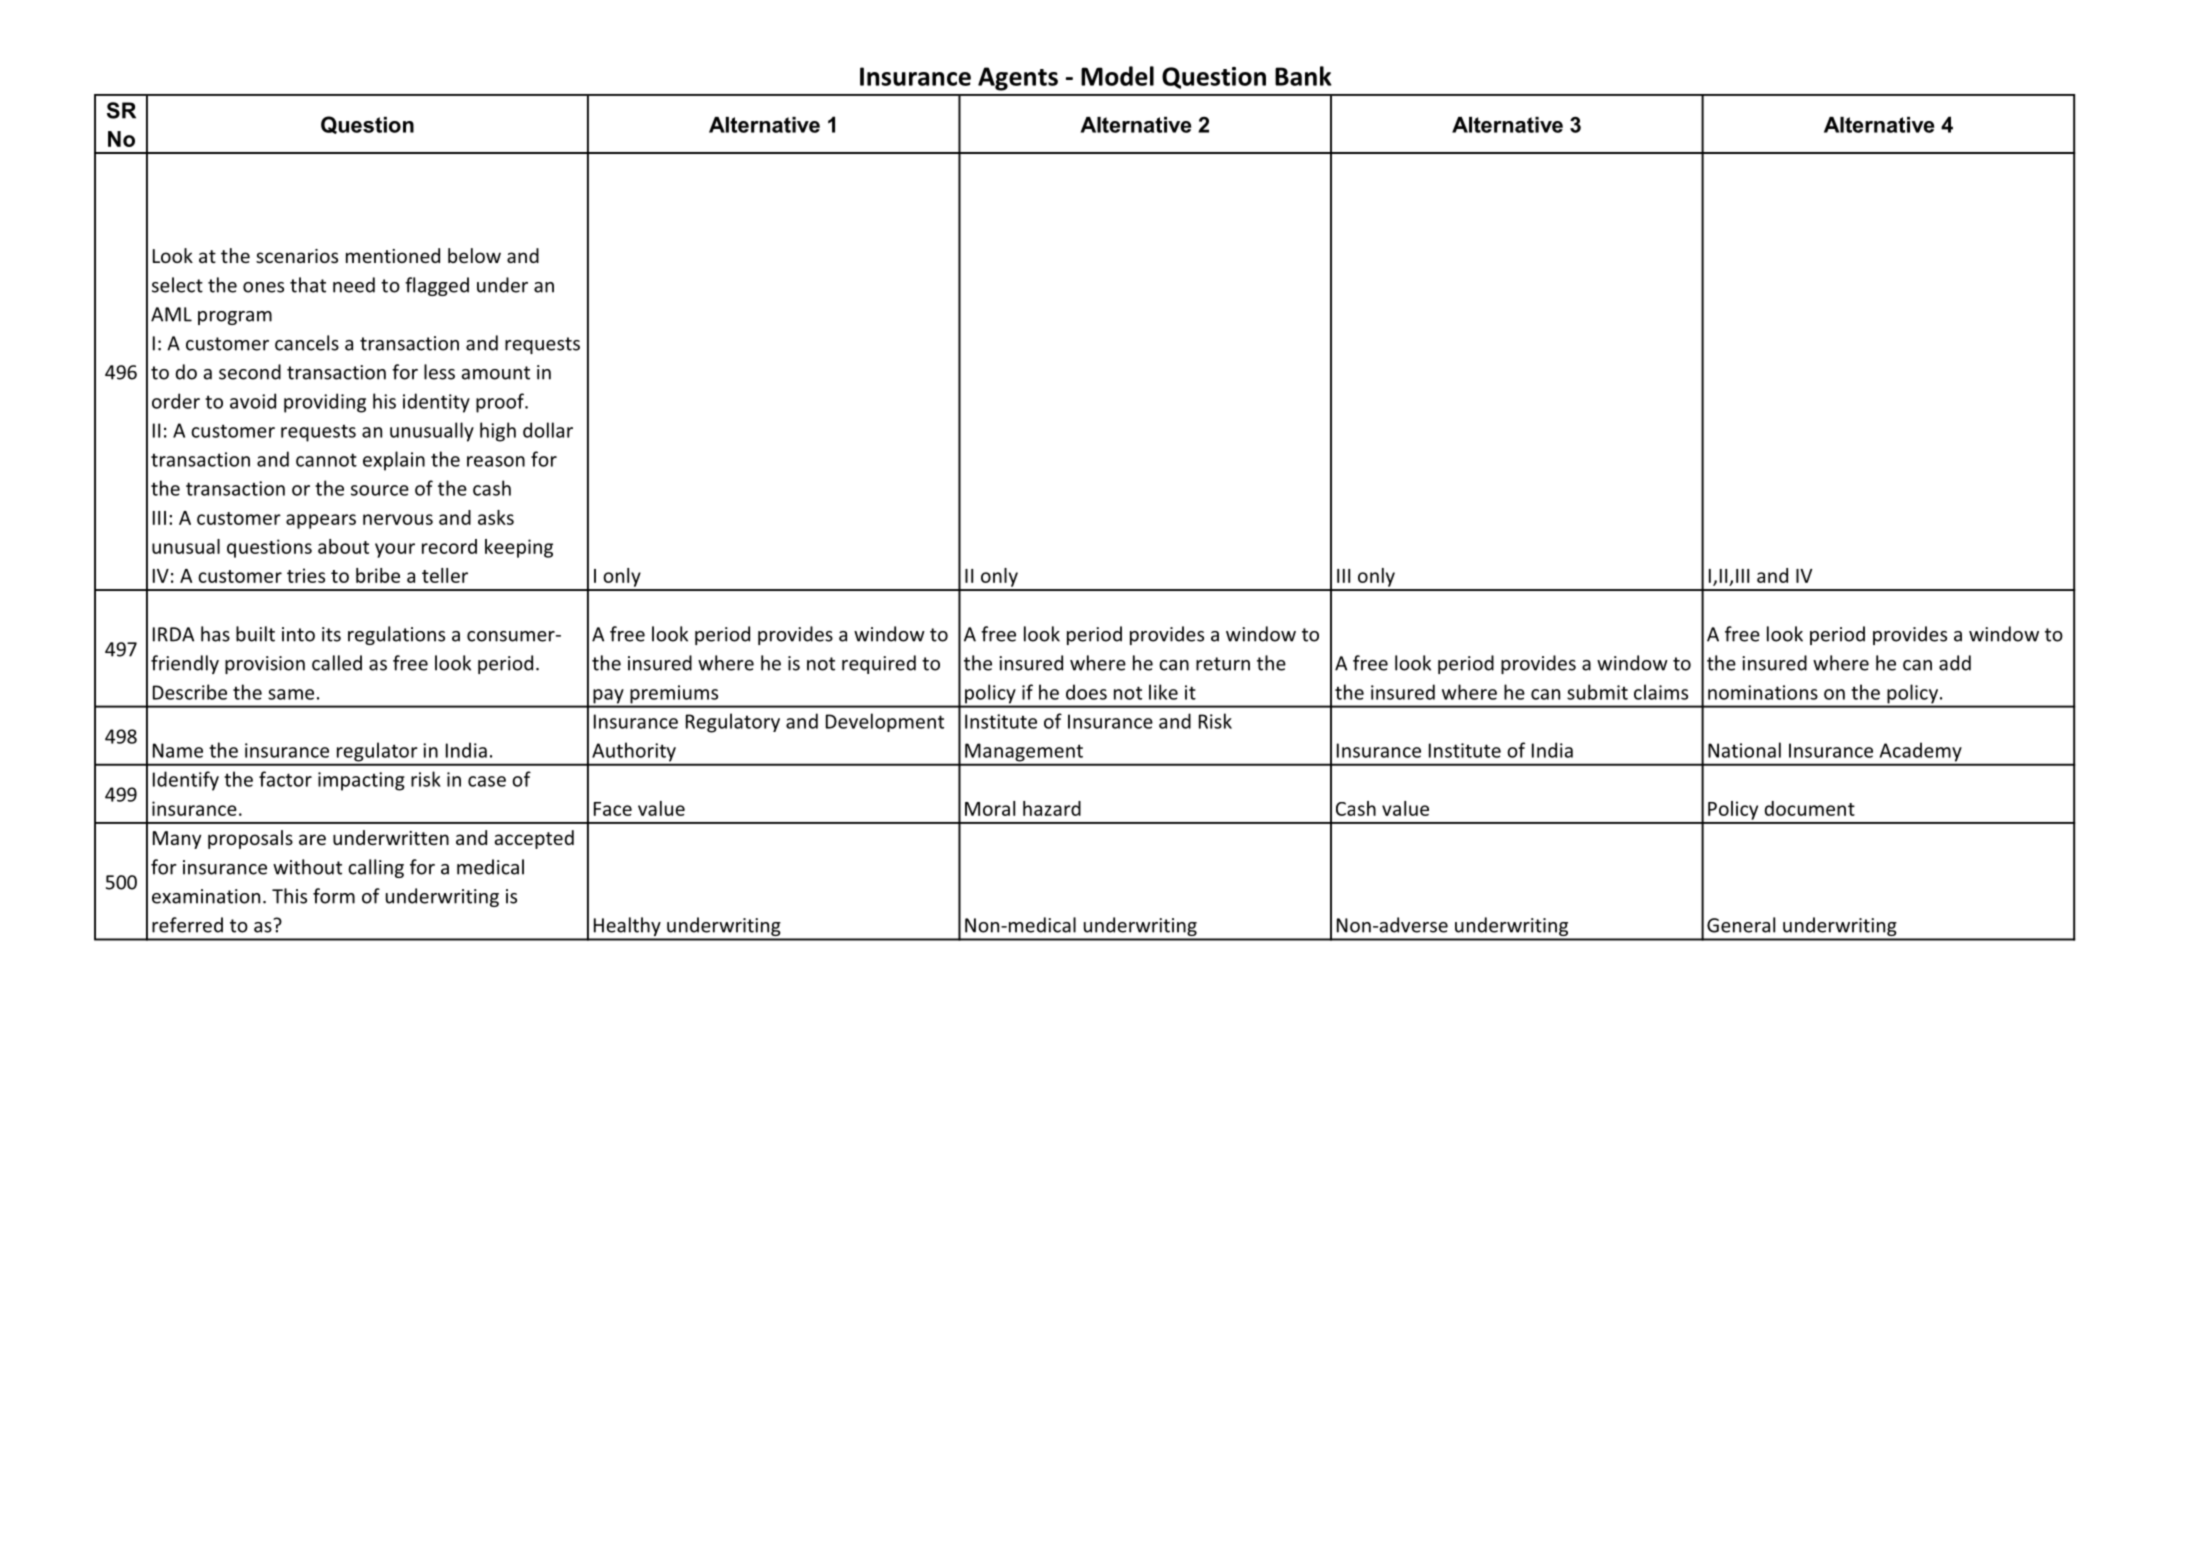 The width and height of the screenshot is (2192, 1550). Describe the element at coordinates (1303, 76) in the screenshot. I see `Bank` at that location.
